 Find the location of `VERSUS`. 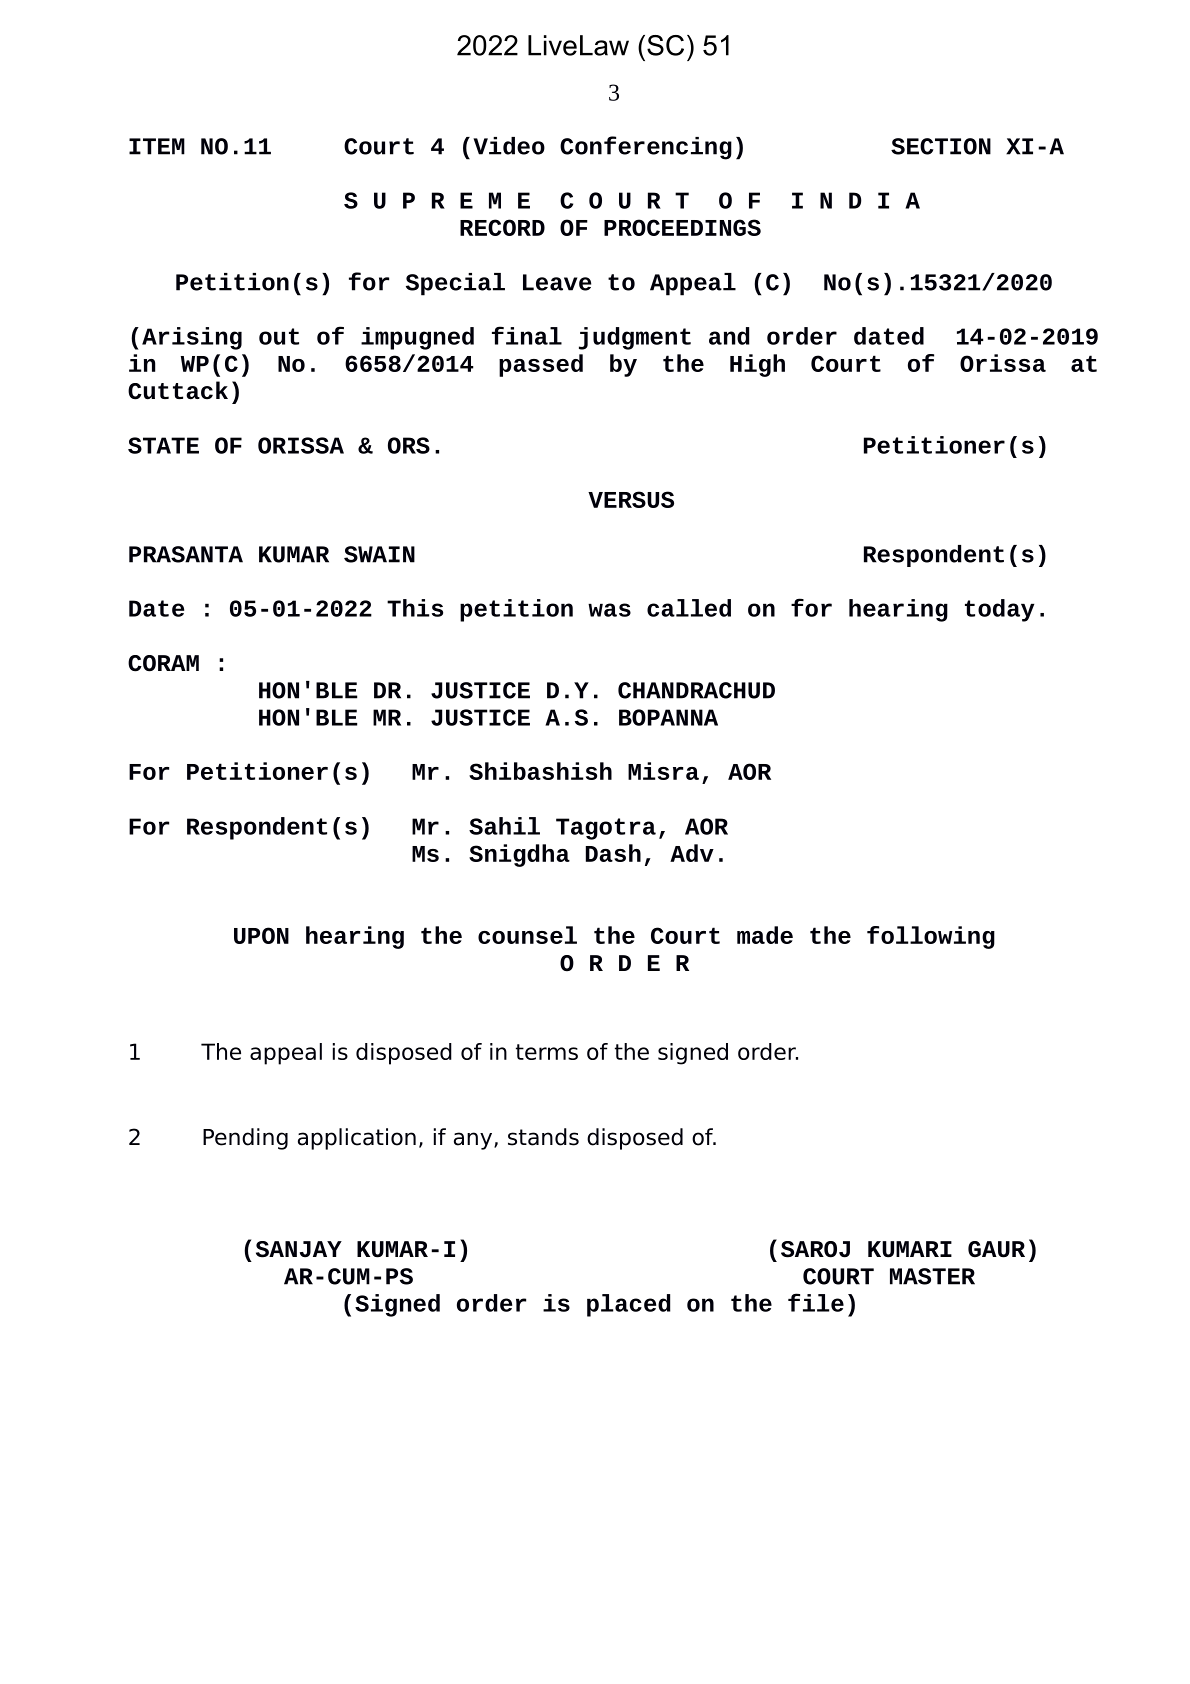

VERSUS is located at coordinates (631, 499).
